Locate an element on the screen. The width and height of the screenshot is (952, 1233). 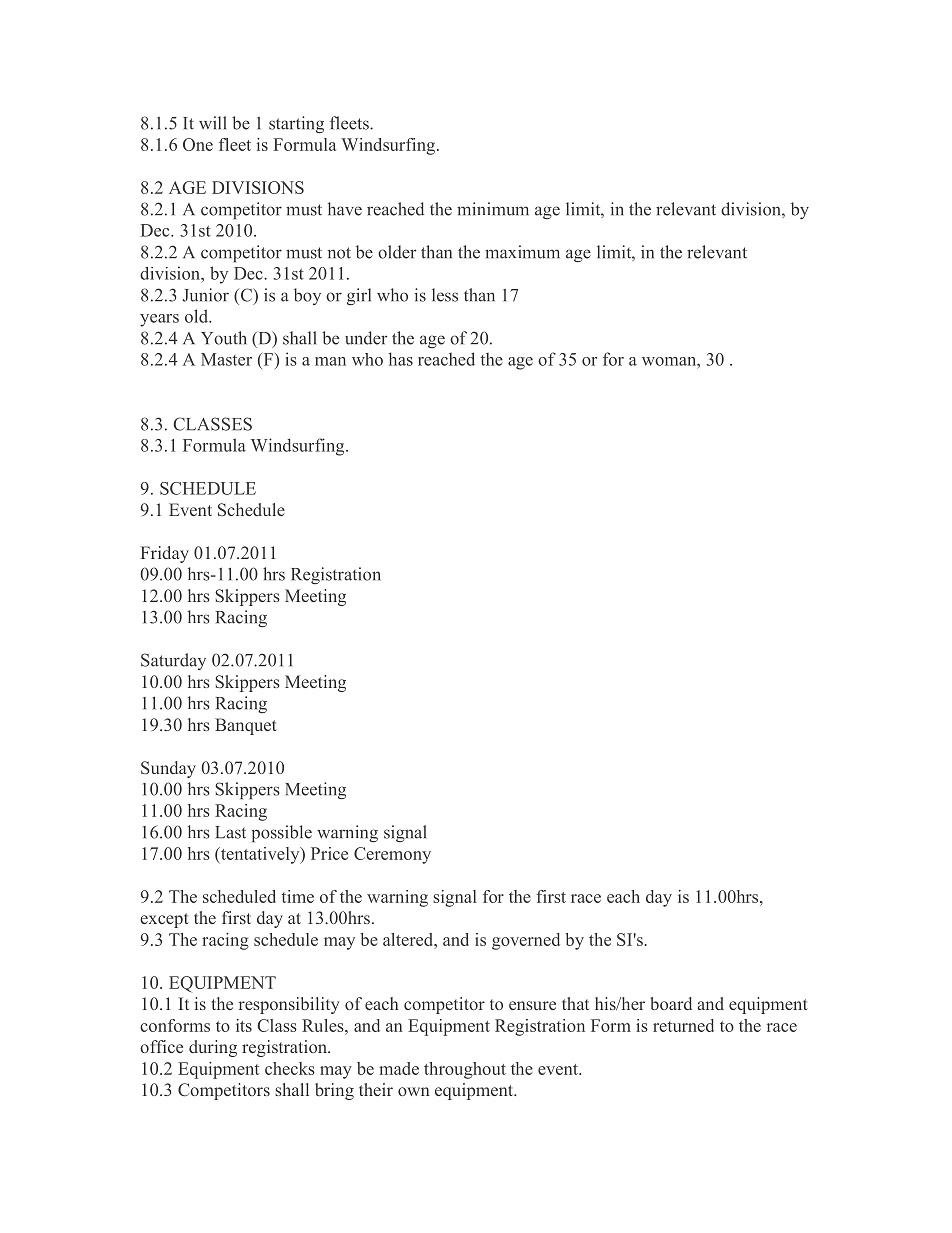
Banquet is located at coordinates (246, 726).
